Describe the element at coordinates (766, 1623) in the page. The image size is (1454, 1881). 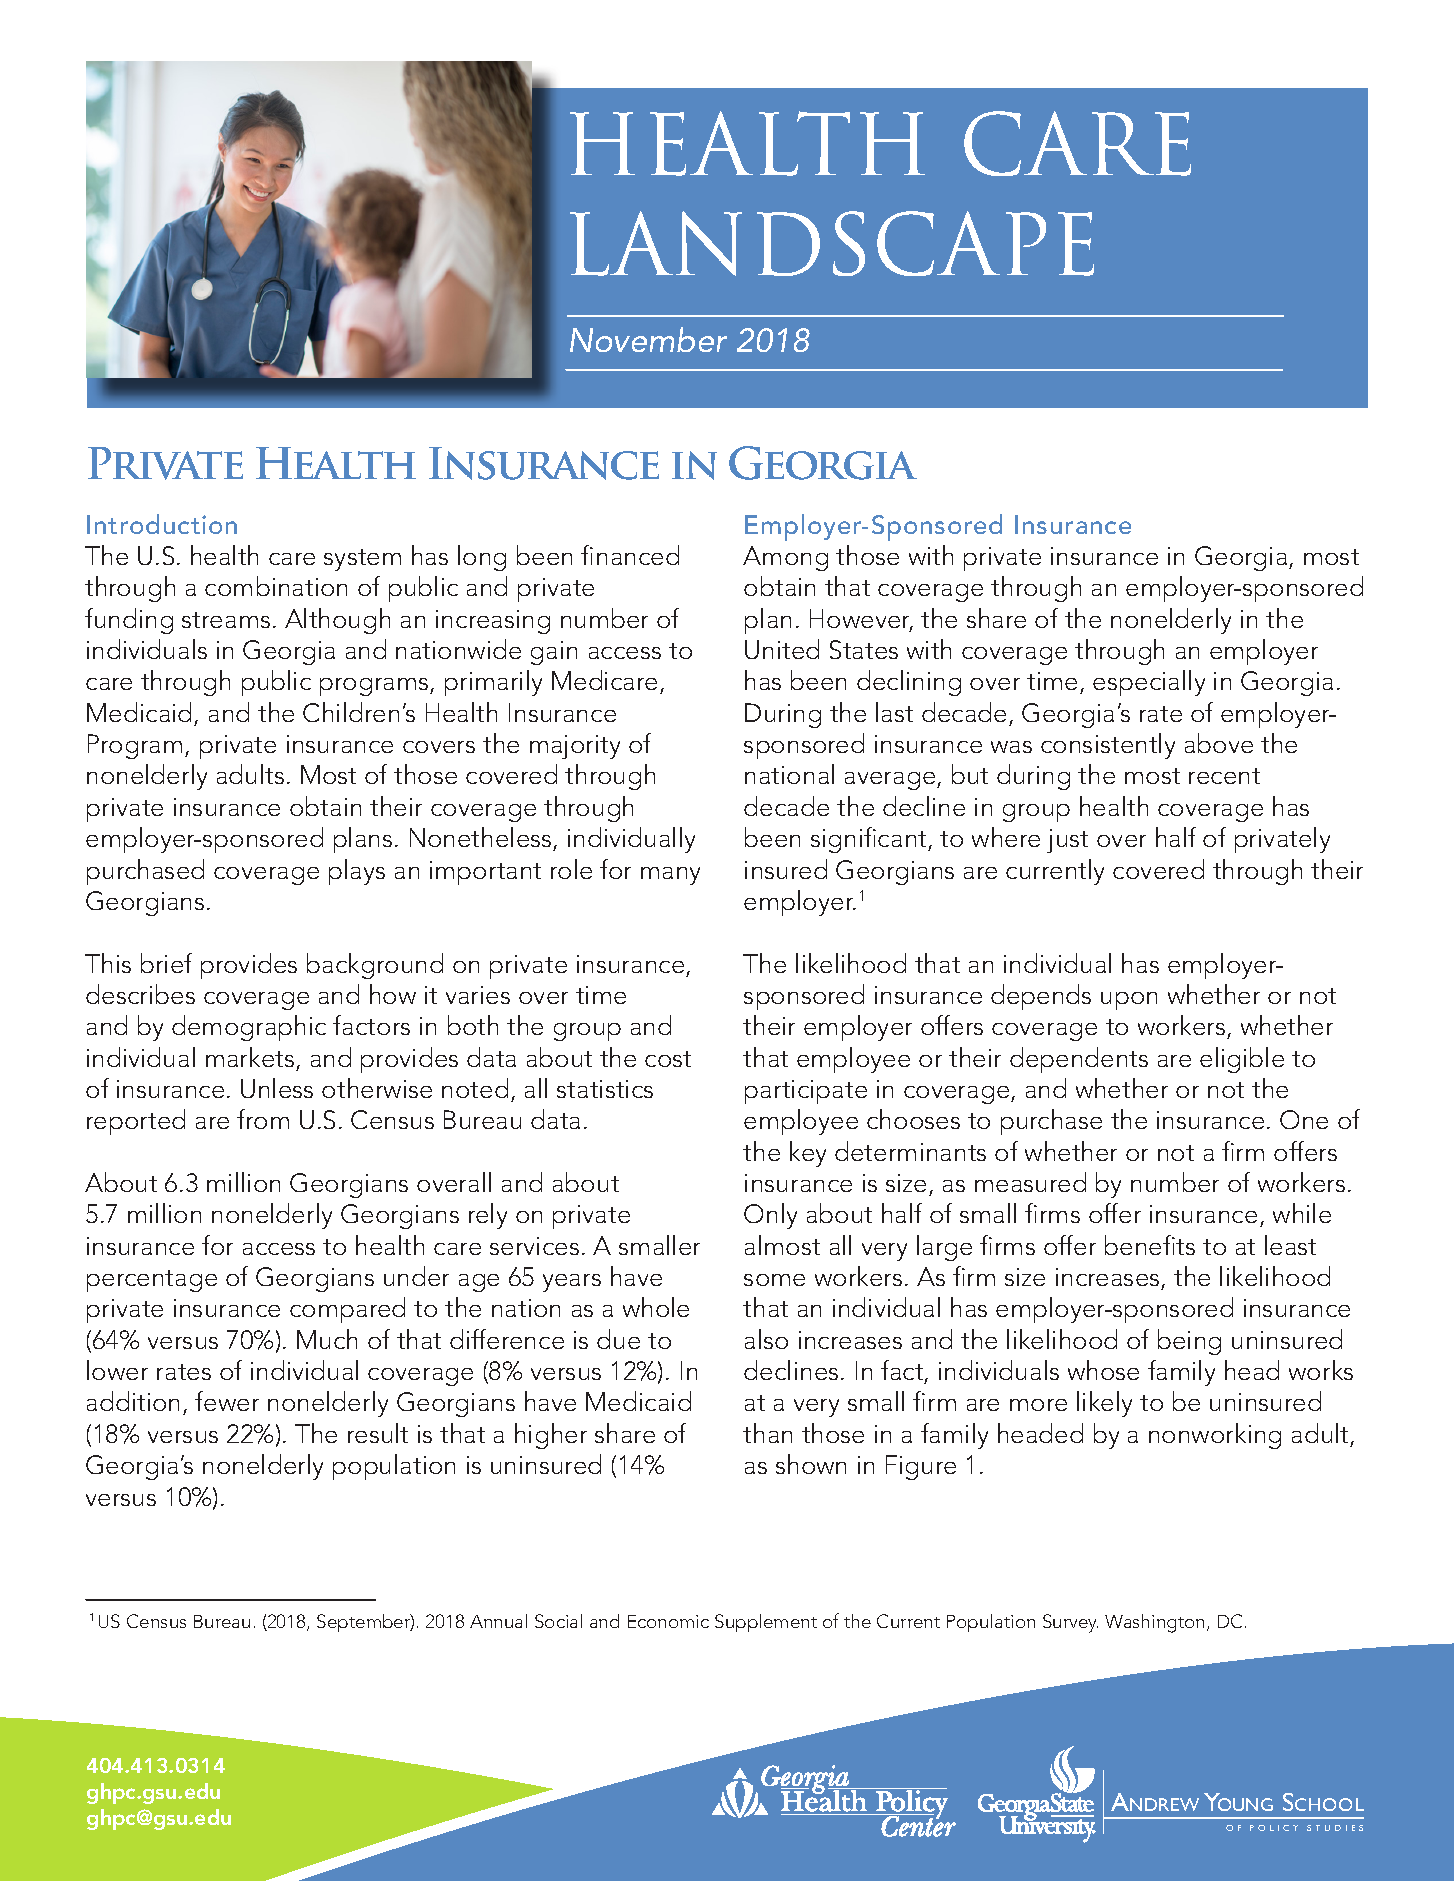
I see `Supplement` at that location.
